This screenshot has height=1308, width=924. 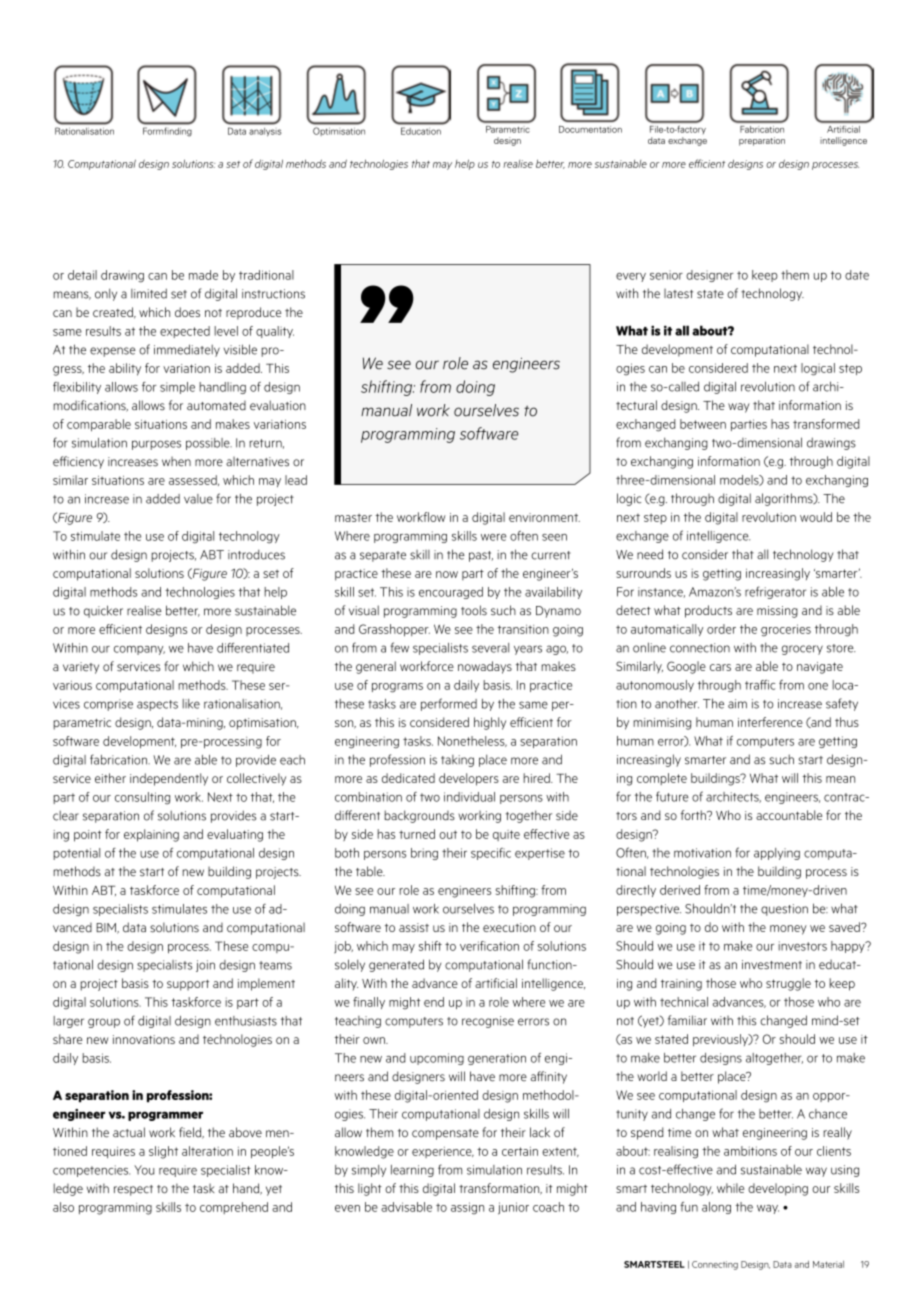 I want to click on were, so click(x=493, y=537).
